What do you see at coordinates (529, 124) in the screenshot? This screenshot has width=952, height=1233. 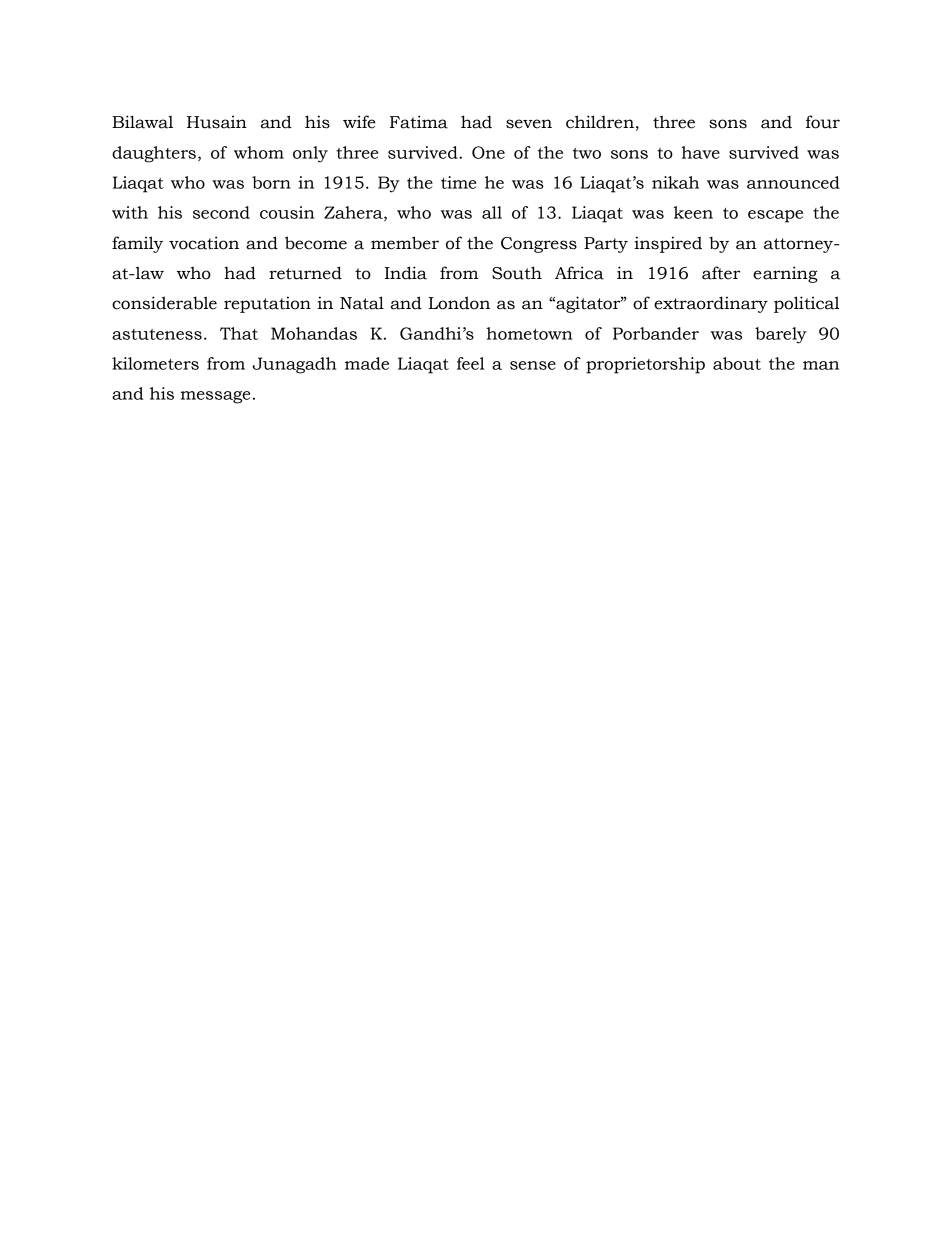 I see `seven` at bounding box center [529, 124].
